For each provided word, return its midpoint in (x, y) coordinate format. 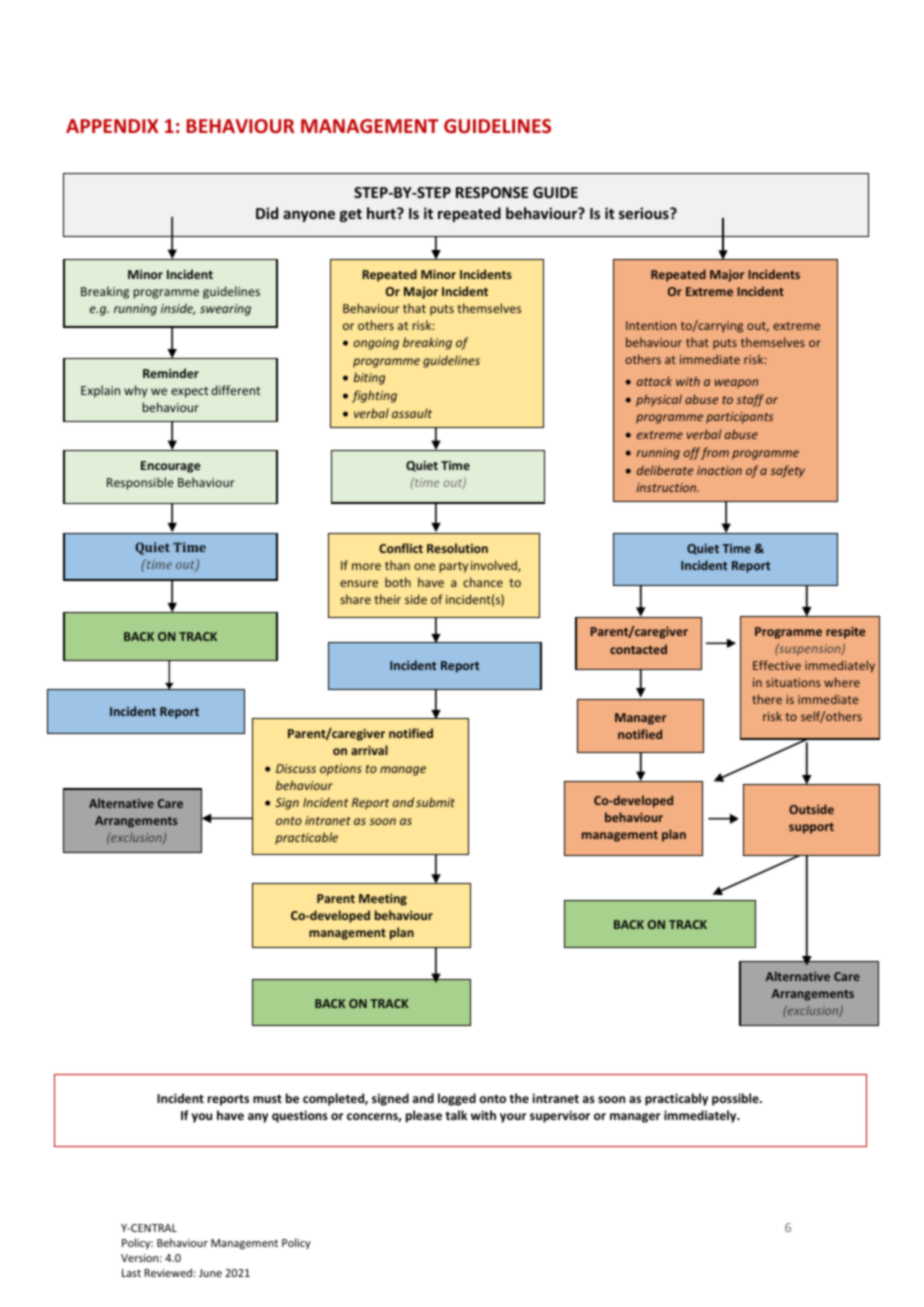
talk (456, 1115)
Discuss (296, 768)
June (210, 1273)
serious (645, 213)
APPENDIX (112, 126)
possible (736, 1099)
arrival (369, 750)
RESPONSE (492, 192)
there (767, 699)
